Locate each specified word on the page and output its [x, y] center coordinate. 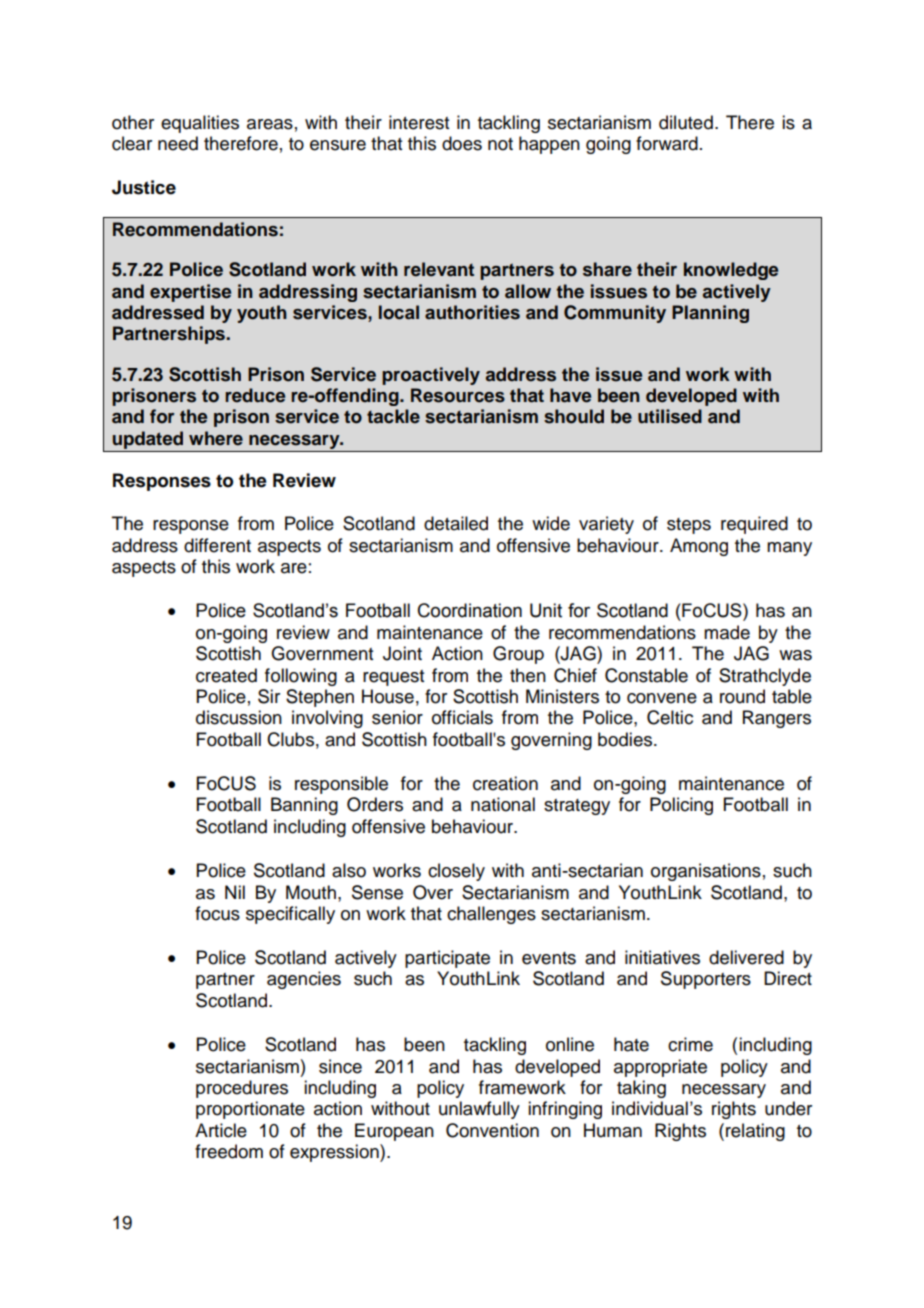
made [727, 632]
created [226, 675]
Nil [235, 892]
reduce [255, 395]
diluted [686, 122]
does [462, 143]
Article [221, 1130]
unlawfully [479, 1110]
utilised [670, 416]
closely [456, 872]
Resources [458, 395]
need [178, 143]
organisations [706, 872]
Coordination [470, 610]
